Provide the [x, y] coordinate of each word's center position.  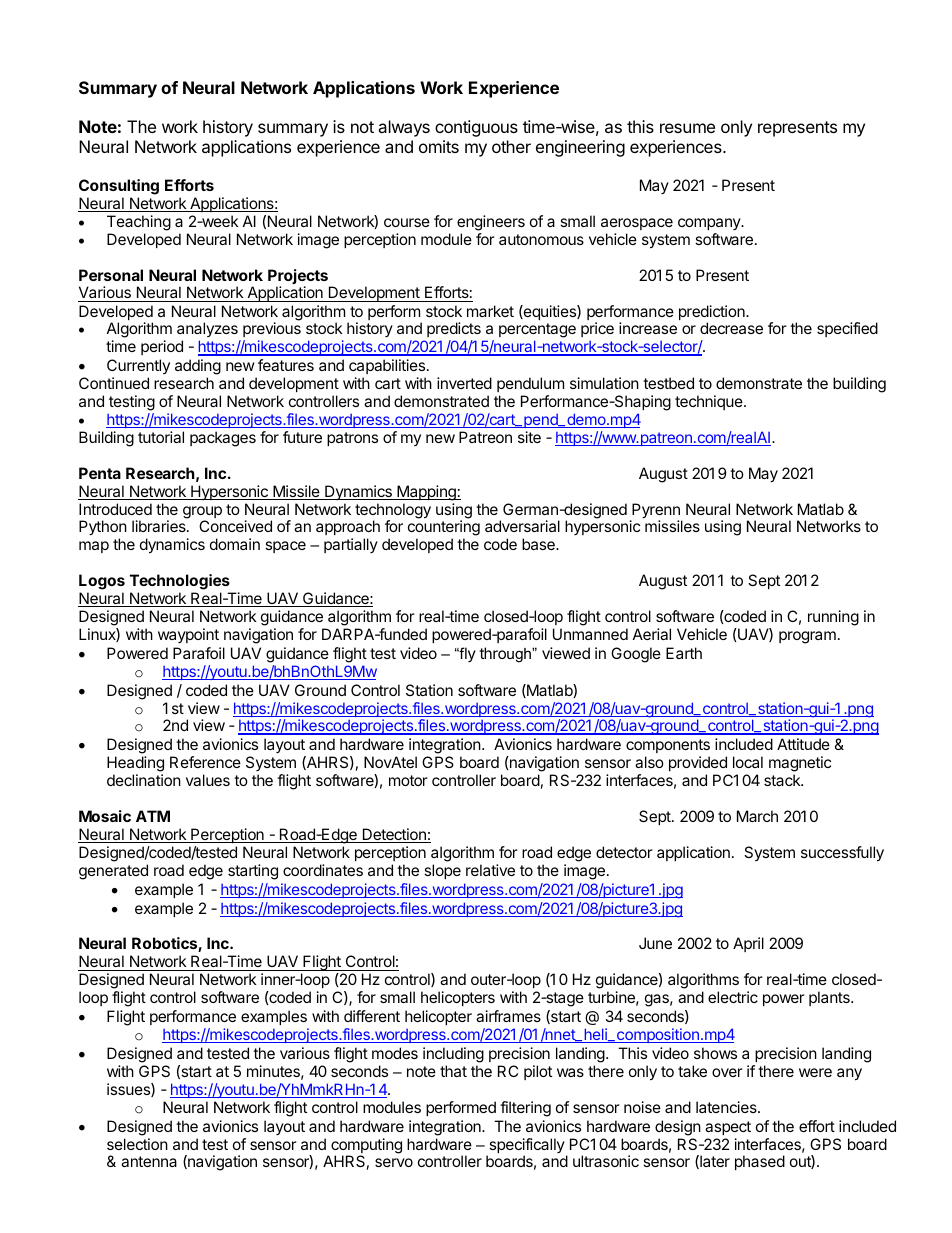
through [506, 655]
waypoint [188, 635]
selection [137, 1144]
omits [439, 146]
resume [687, 128]
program [807, 637]
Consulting [119, 187]
